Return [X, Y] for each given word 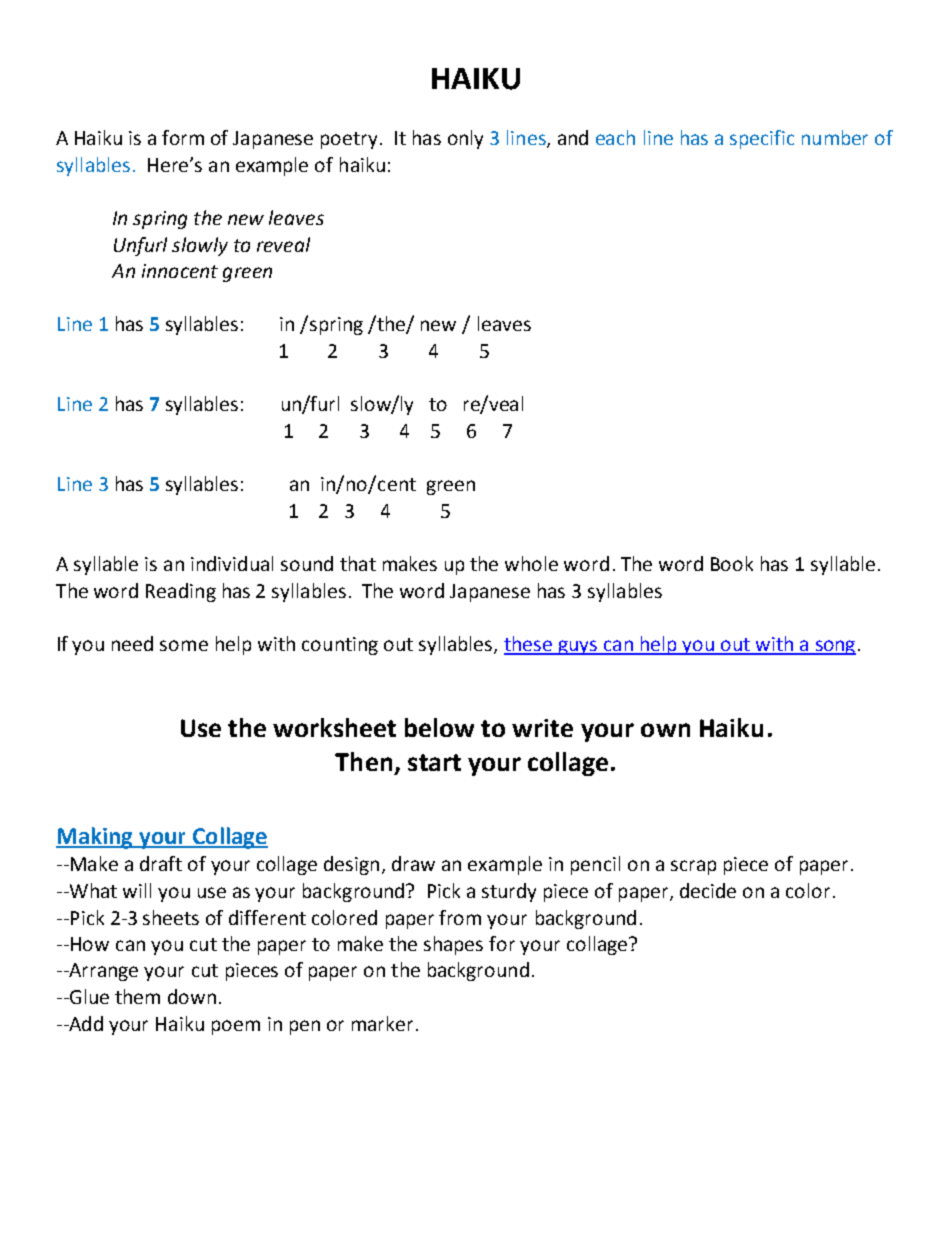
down [192, 996]
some [184, 645]
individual [232, 563]
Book [732, 563]
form [183, 137]
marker [382, 1023]
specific [762, 139]
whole [531, 563]
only [465, 139]
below [439, 727]
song [834, 647]
